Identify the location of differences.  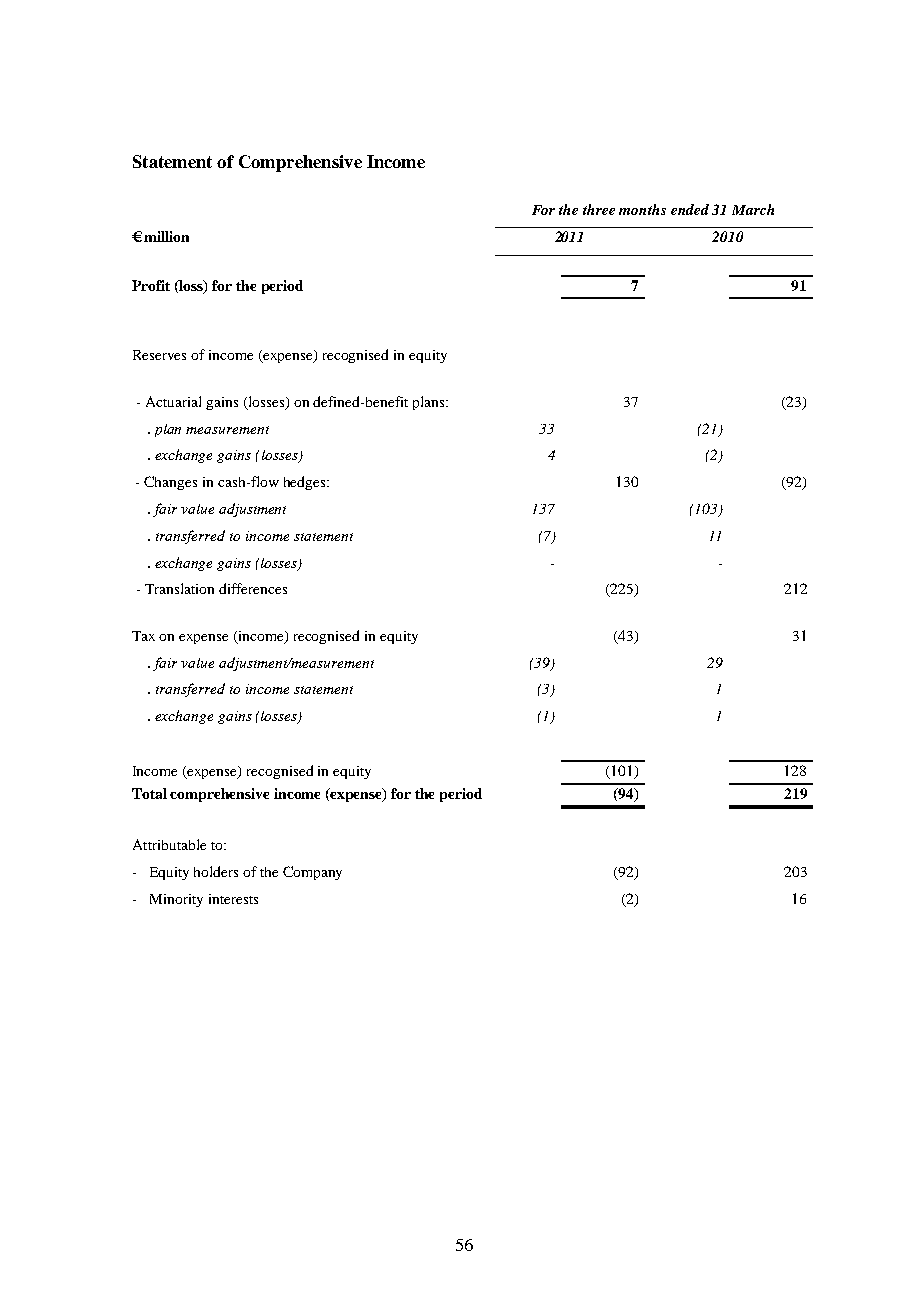
(253, 588).
